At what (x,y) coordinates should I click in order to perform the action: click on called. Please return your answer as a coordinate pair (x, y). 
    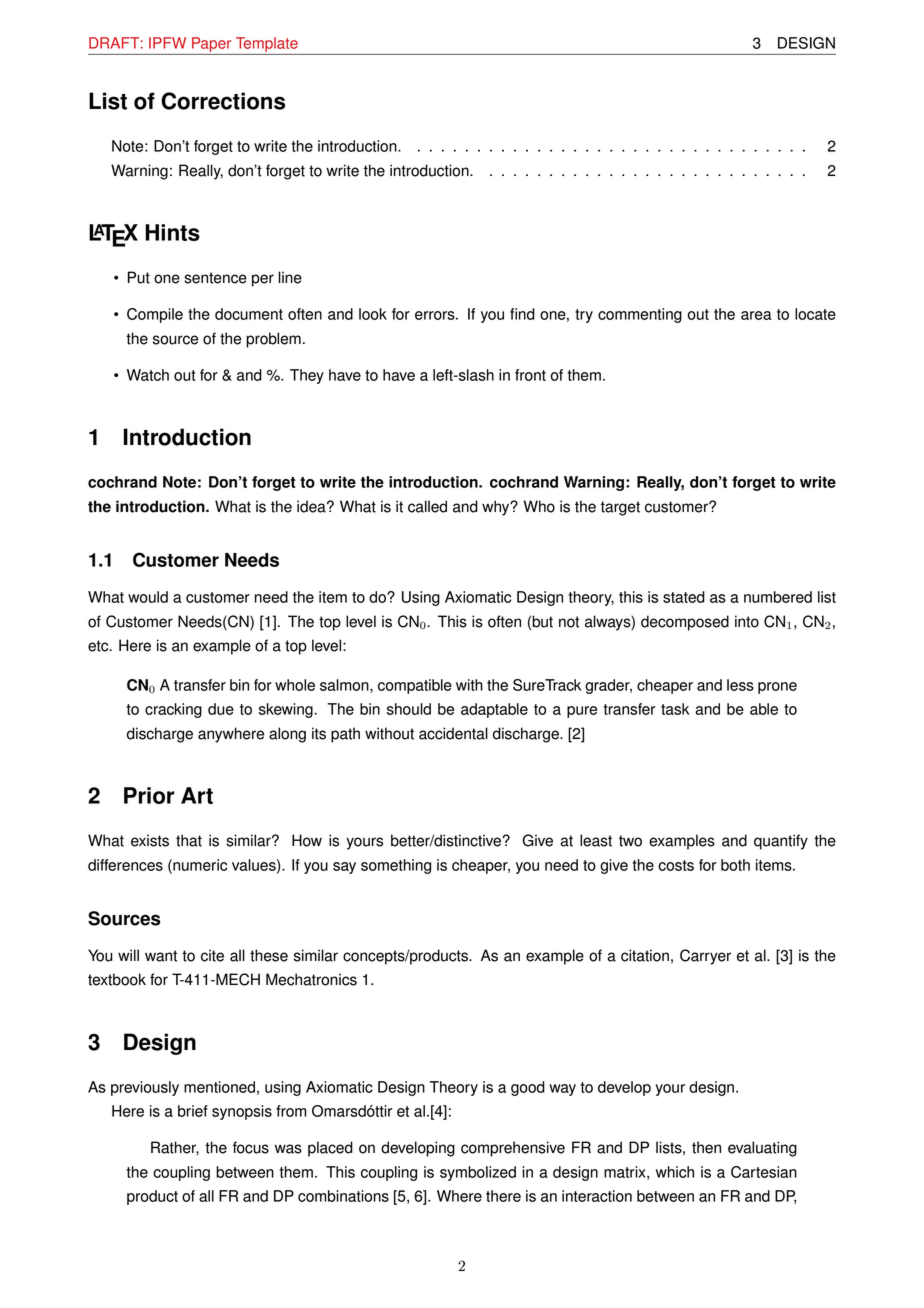
    Looking at the image, I should click on (427, 506).
